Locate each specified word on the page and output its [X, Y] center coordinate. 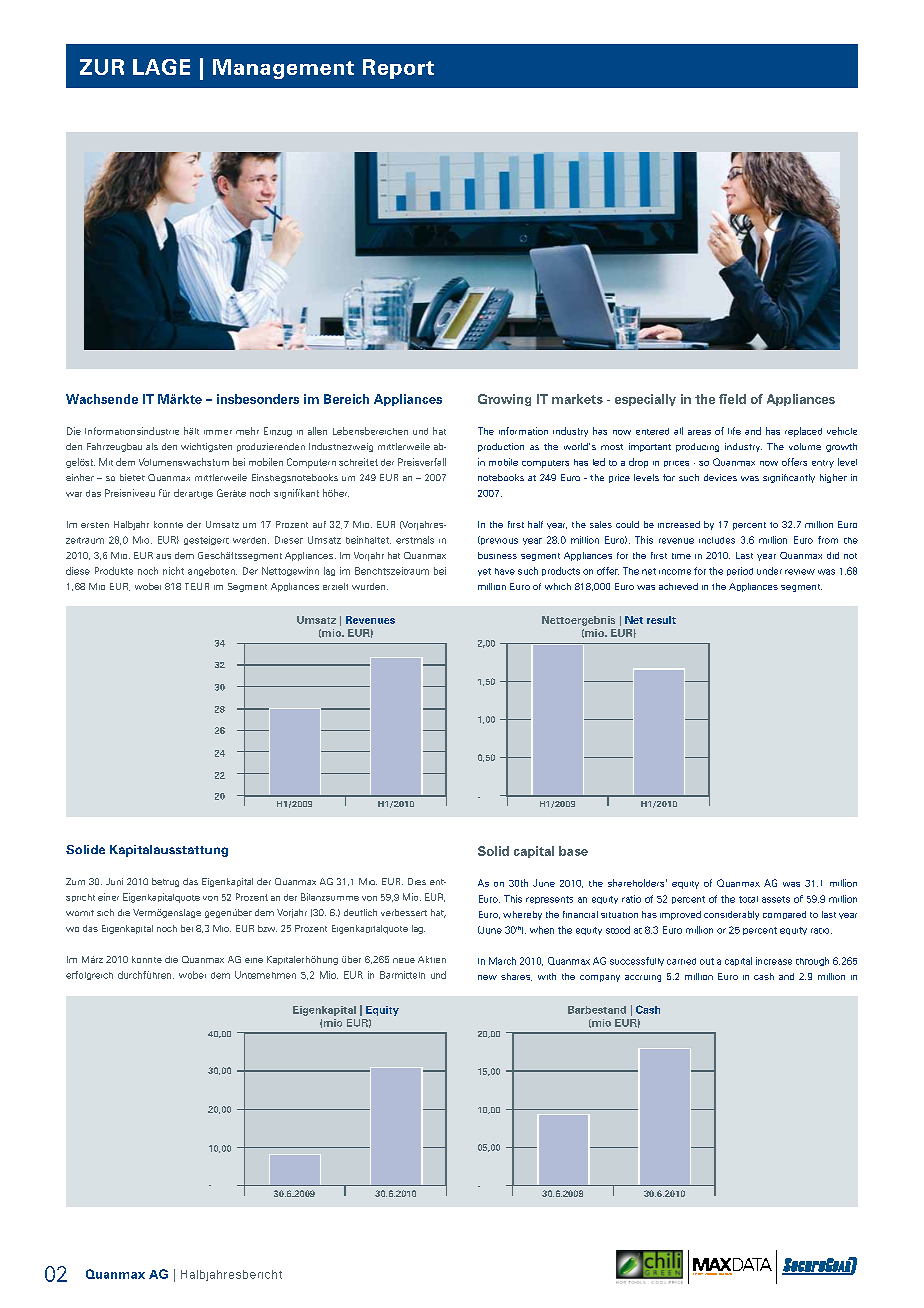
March [502, 961]
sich [105, 912]
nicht [173, 571]
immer [218, 432]
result [661, 620]
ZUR [102, 67]
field [732, 399]
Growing [504, 400]
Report [398, 69]
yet [484, 572]
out [707, 961]
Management [283, 69]
